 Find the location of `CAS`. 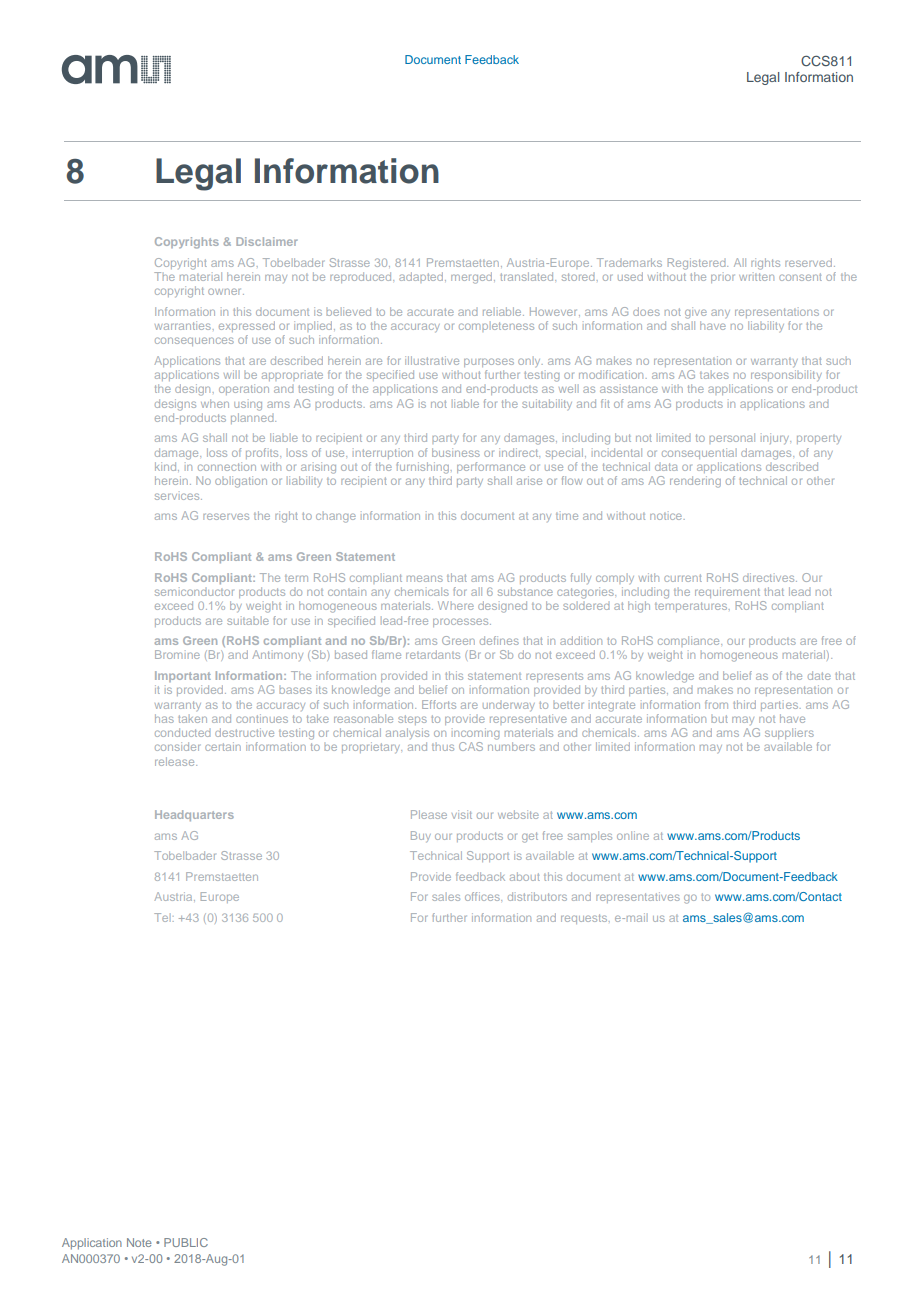

CAS is located at coordinates (471, 746).
